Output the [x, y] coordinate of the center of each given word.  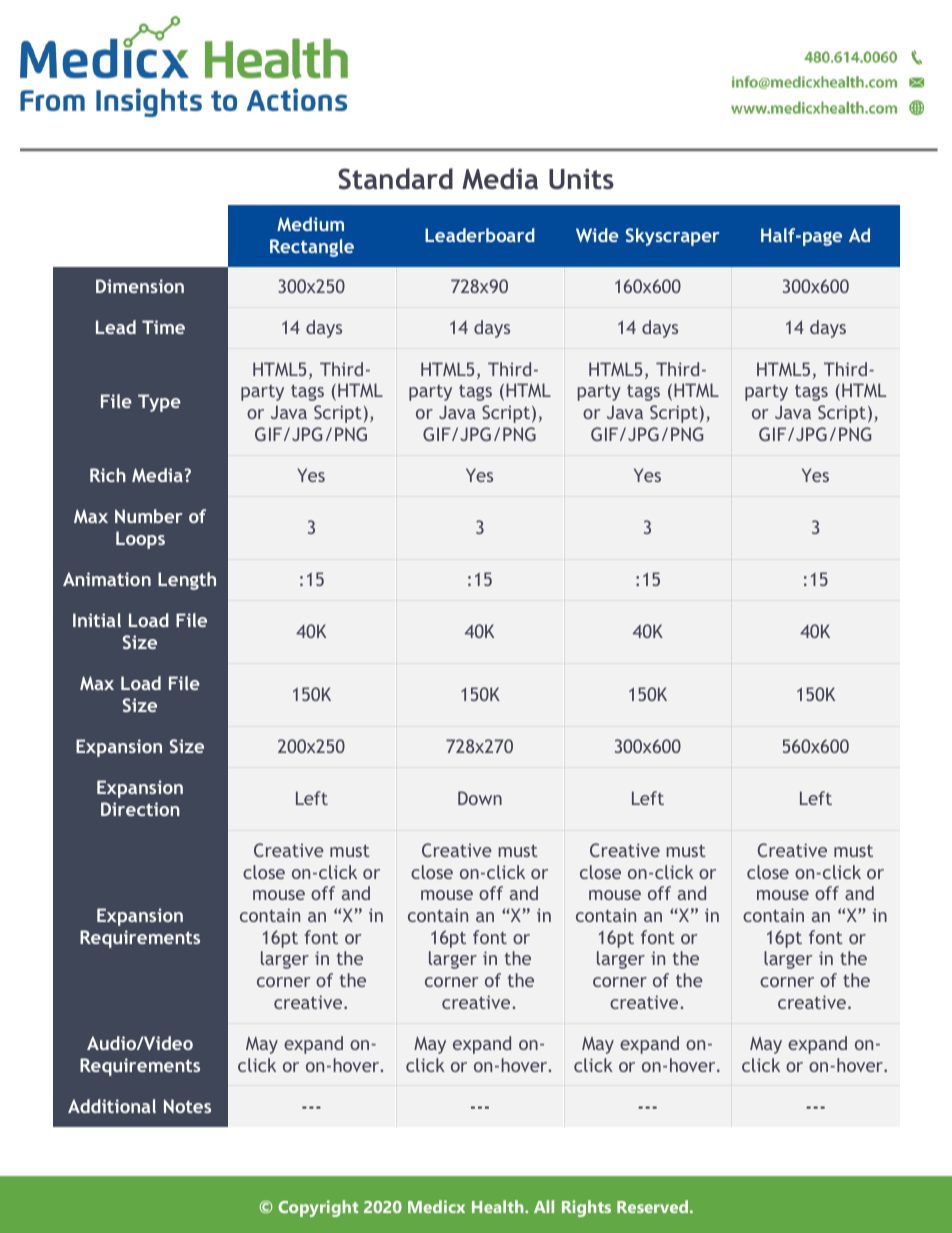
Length [187, 581]
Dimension [140, 286]
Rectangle [312, 248]
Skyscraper [673, 237]
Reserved [654, 1206]
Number [149, 516]
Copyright [318, 1208]
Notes [187, 1106]
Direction [140, 809]
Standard [395, 179]
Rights [586, 1208]
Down [480, 798]
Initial [97, 620]
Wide [597, 235]
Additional [112, 1106]
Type [159, 403]
